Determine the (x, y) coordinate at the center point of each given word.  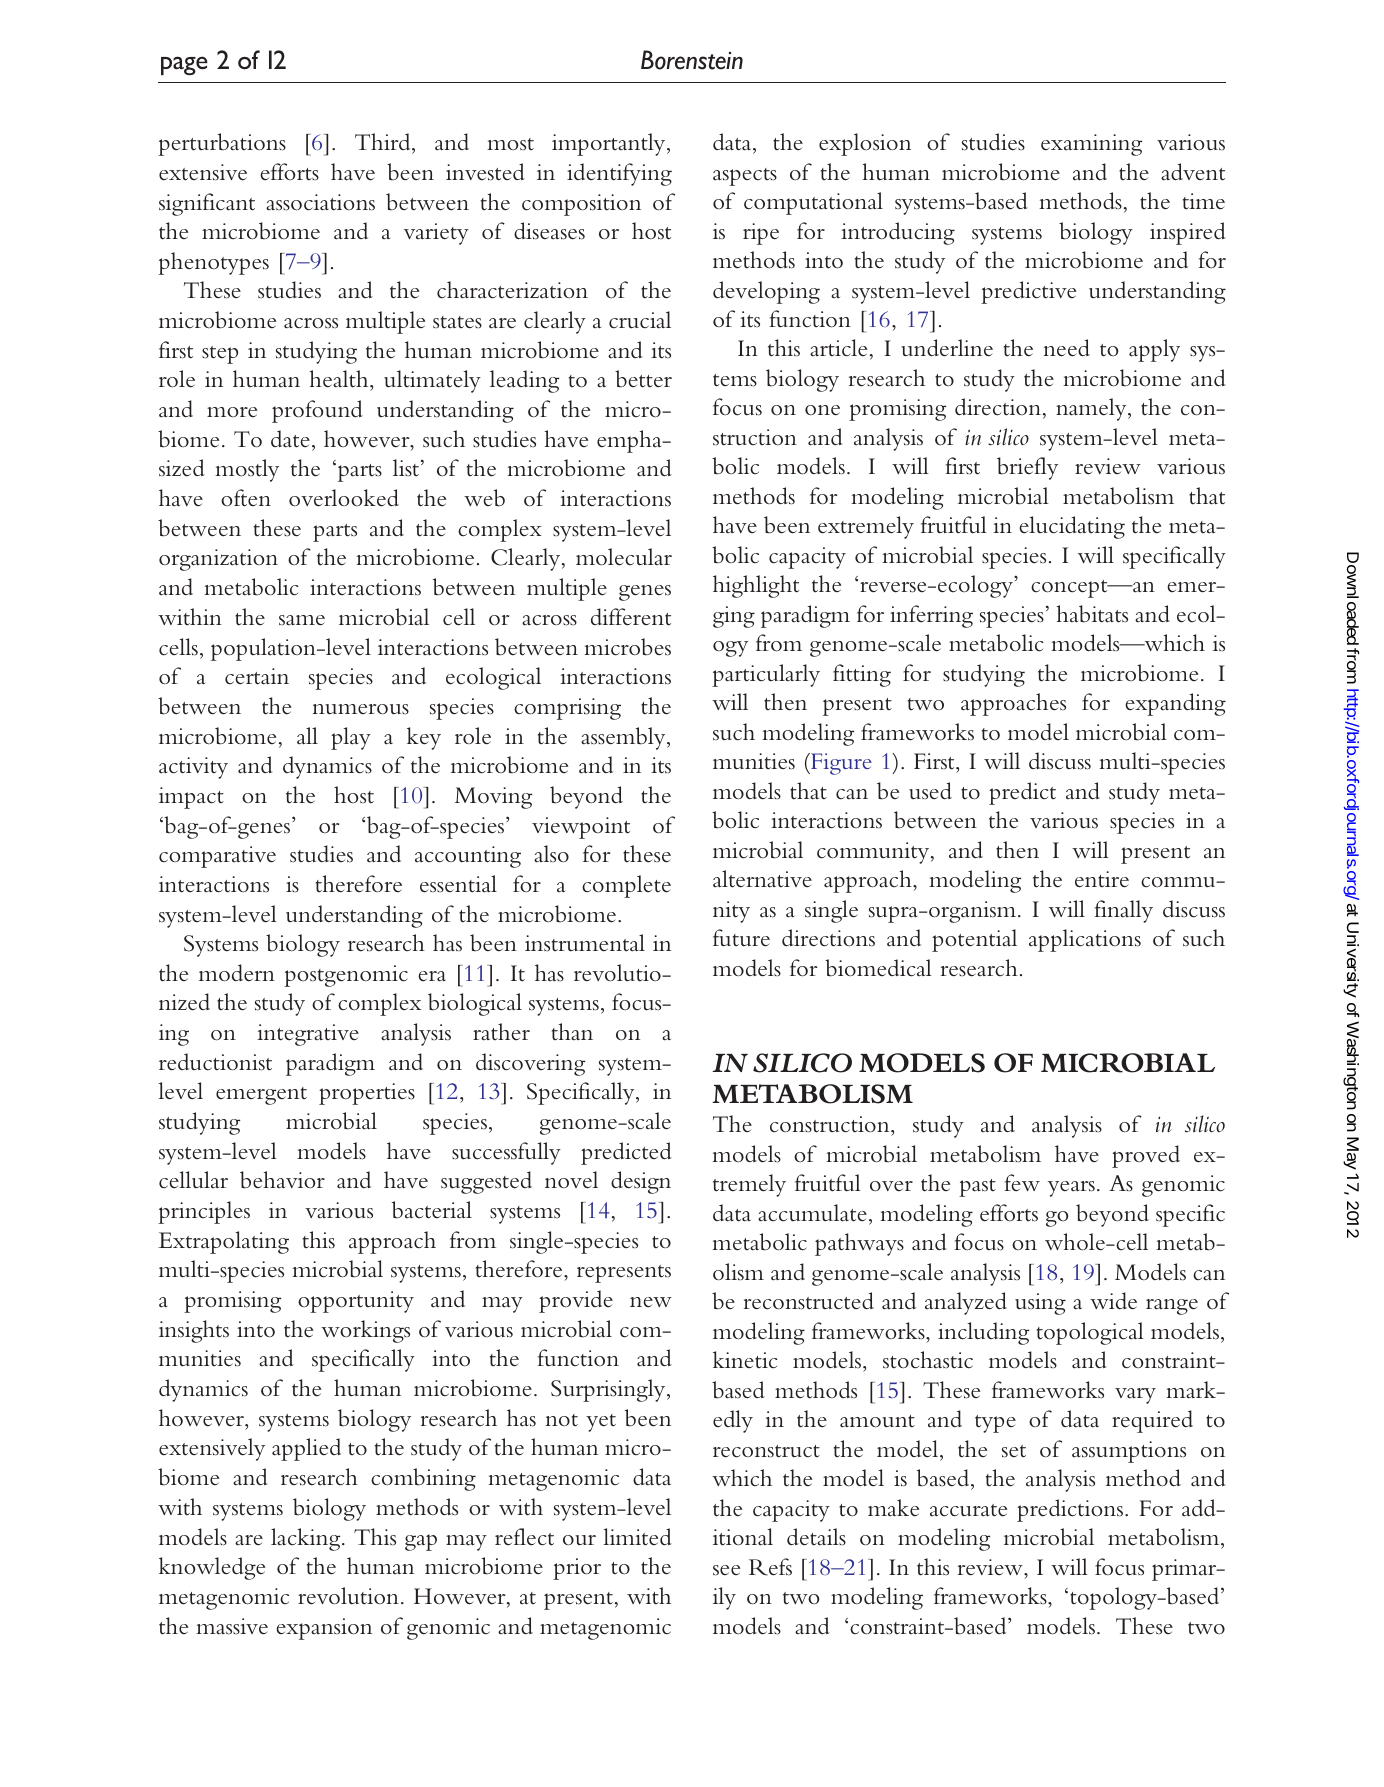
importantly (610, 144)
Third (384, 141)
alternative (762, 879)
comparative (217, 857)
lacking (307, 1539)
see (726, 1570)
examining (1091, 145)
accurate (968, 1510)
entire (1102, 879)
